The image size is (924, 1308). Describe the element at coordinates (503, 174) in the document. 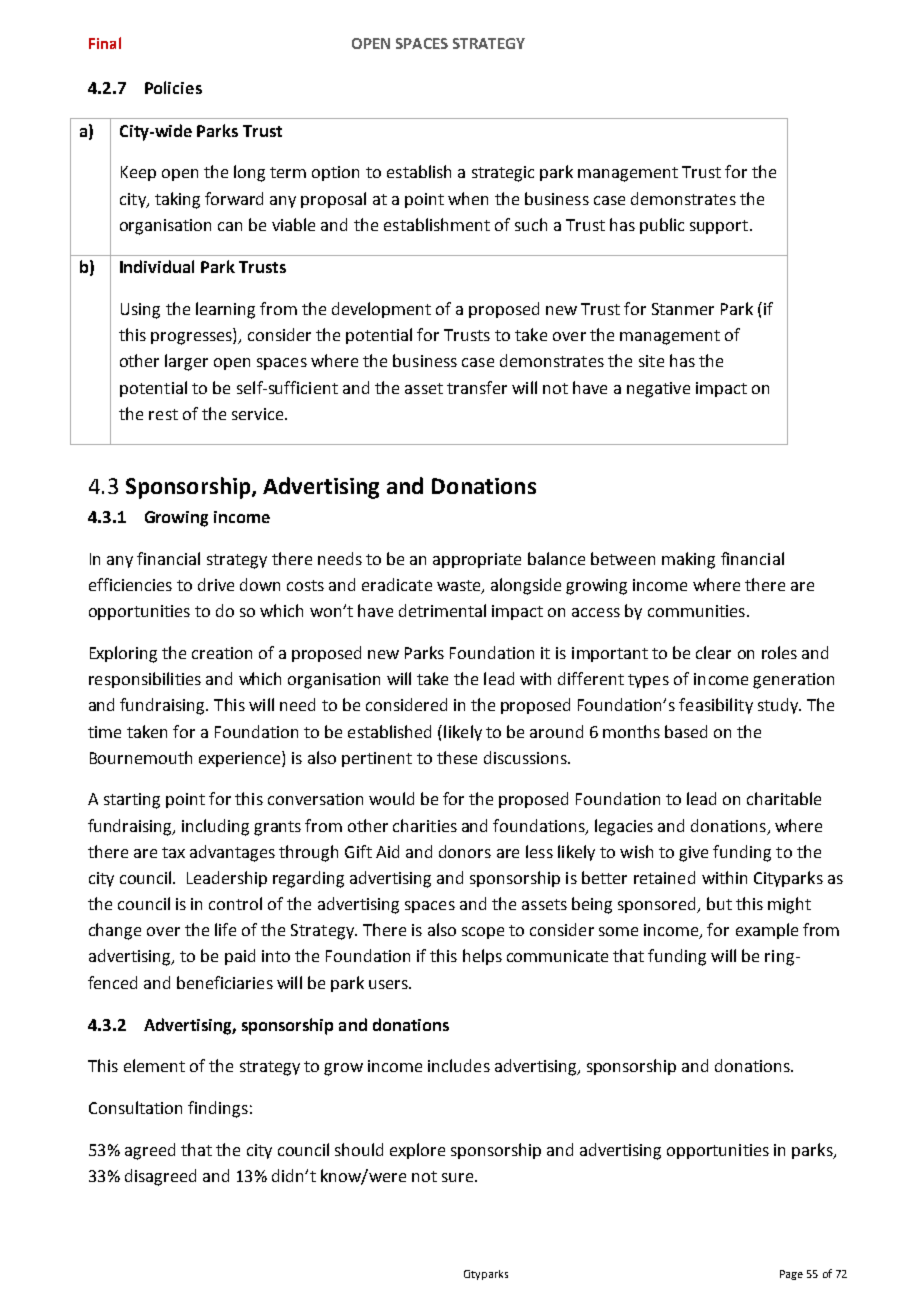

I see `strategic` at that location.
